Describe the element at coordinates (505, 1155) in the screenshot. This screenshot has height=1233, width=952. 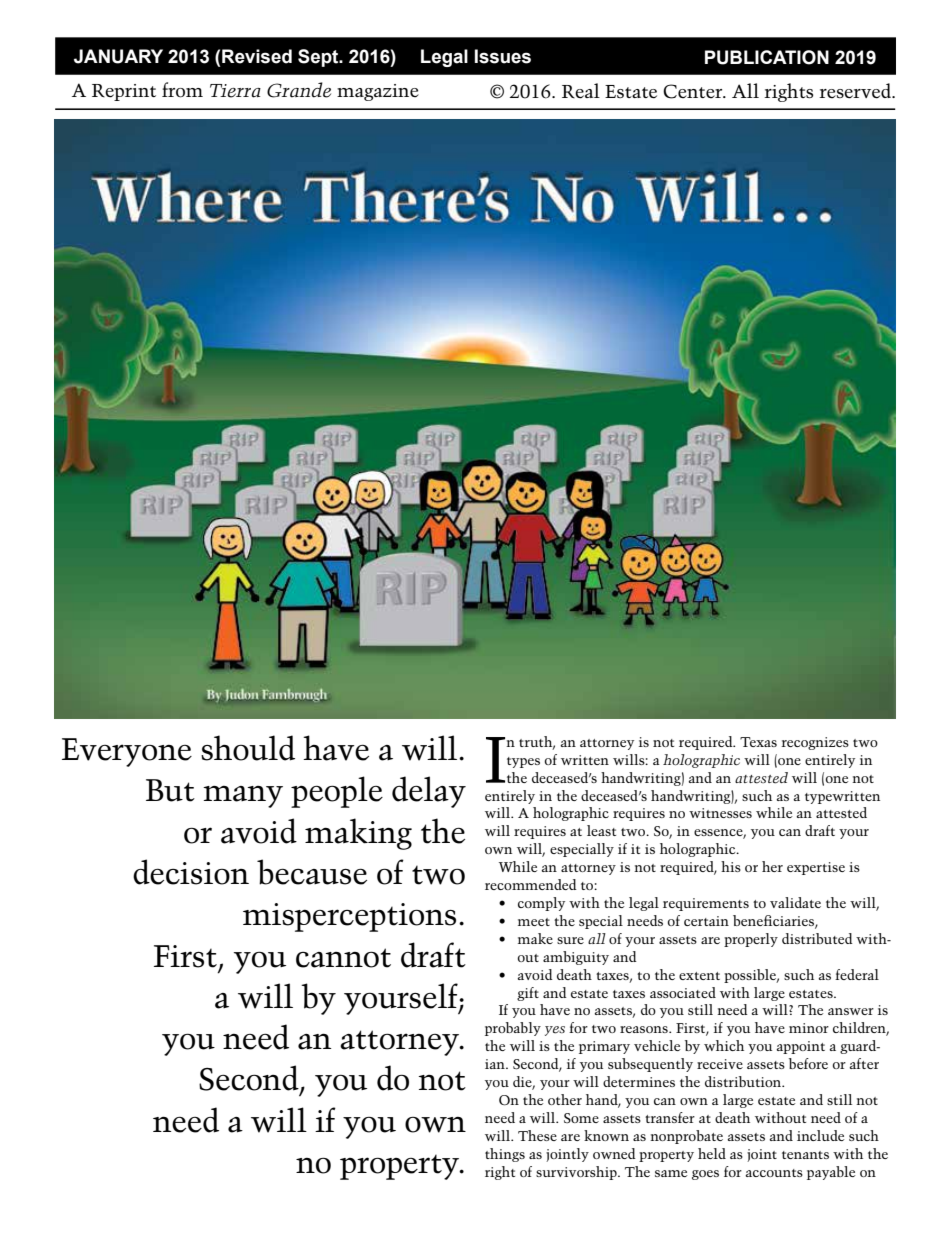
I see `things` at that location.
